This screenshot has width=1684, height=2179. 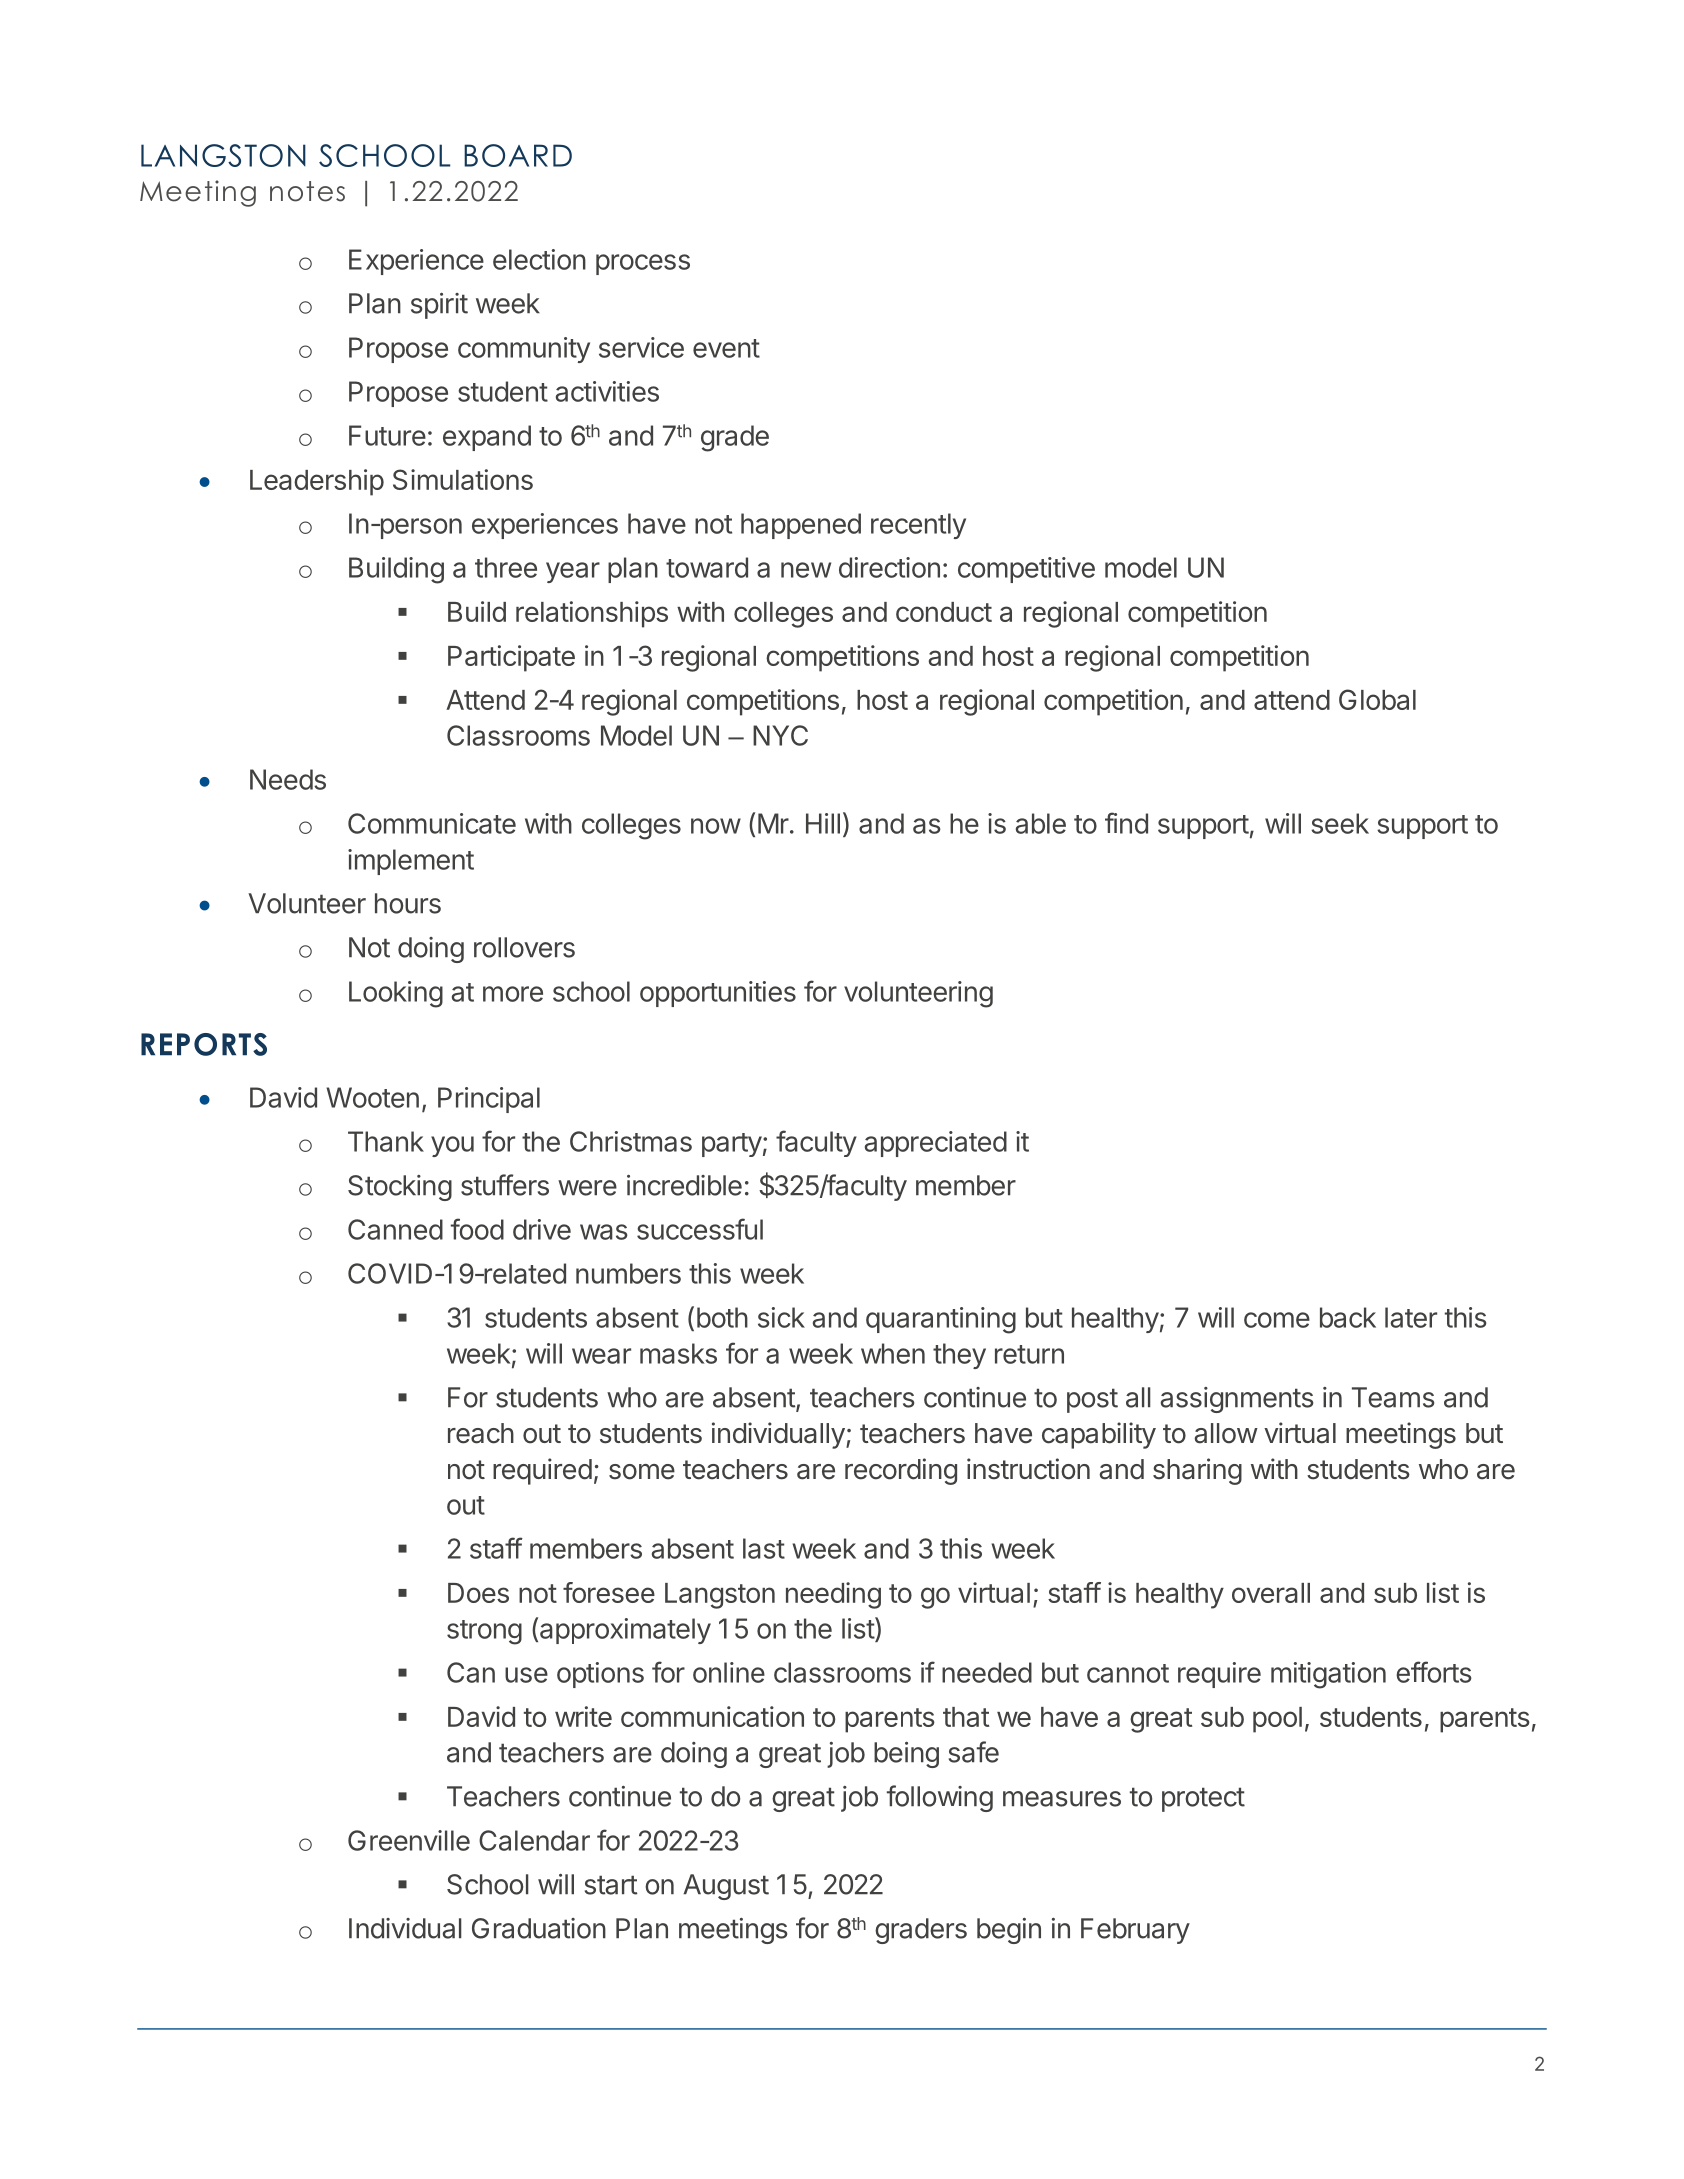 What do you see at coordinates (726, 1887) in the screenshot?
I see `August` at bounding box center [726, 1887].
